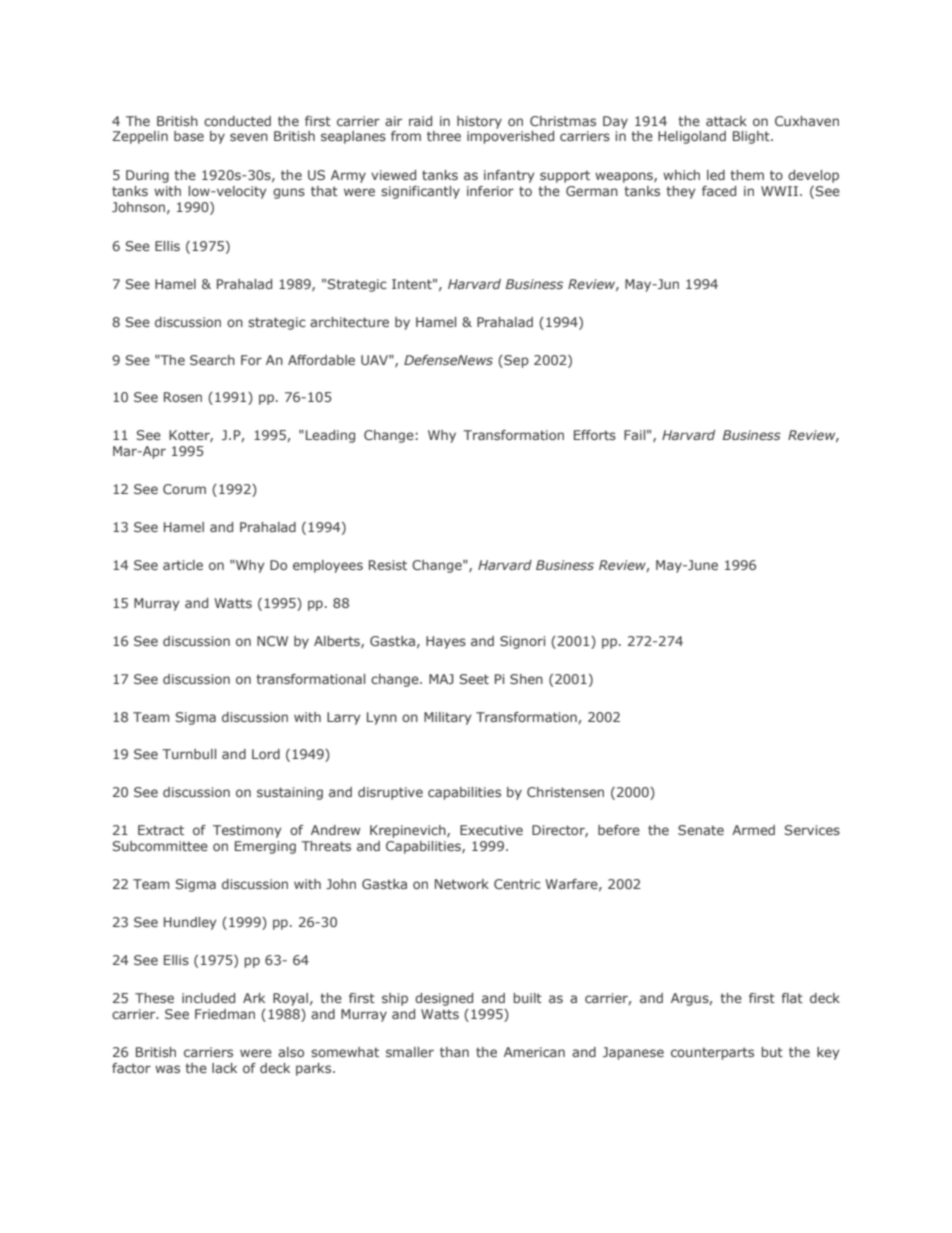 The width and height of the screenshot is (952, 1233). I want to click on base, so click(189, 136).
